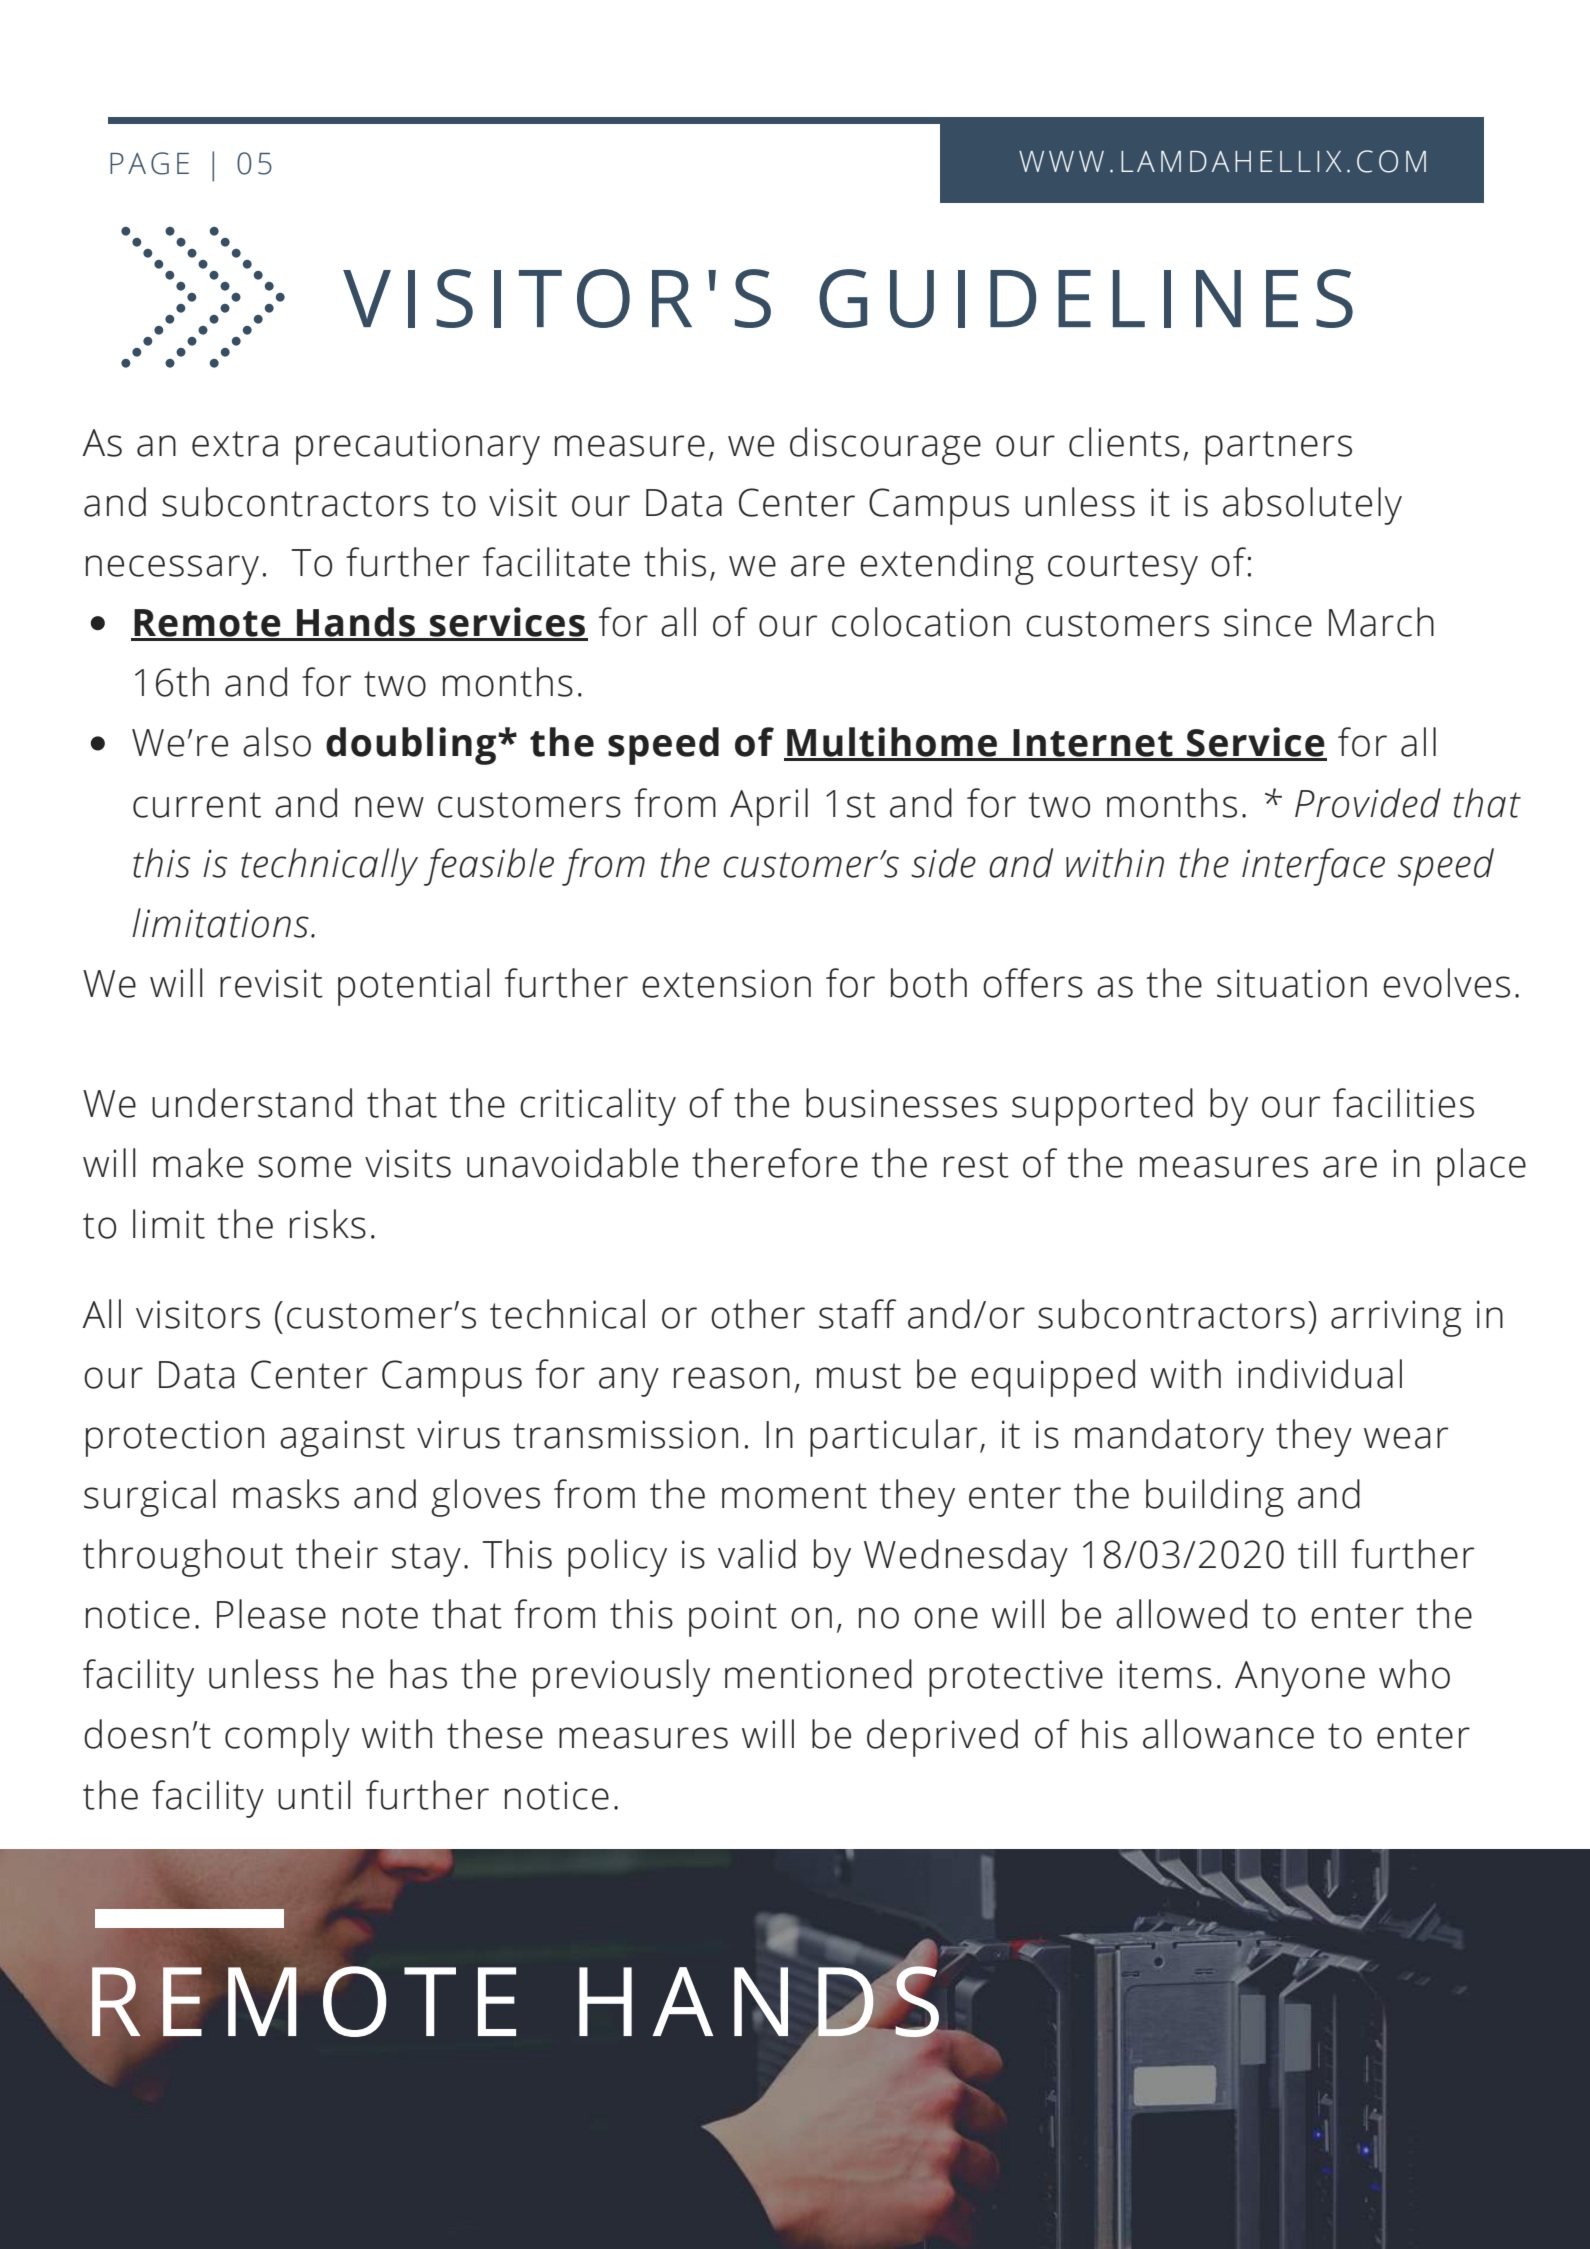  What do you see at coordinates (818, 1674) in the screenshot?
I see `mentioned` at bounding box center [818, 1674].
